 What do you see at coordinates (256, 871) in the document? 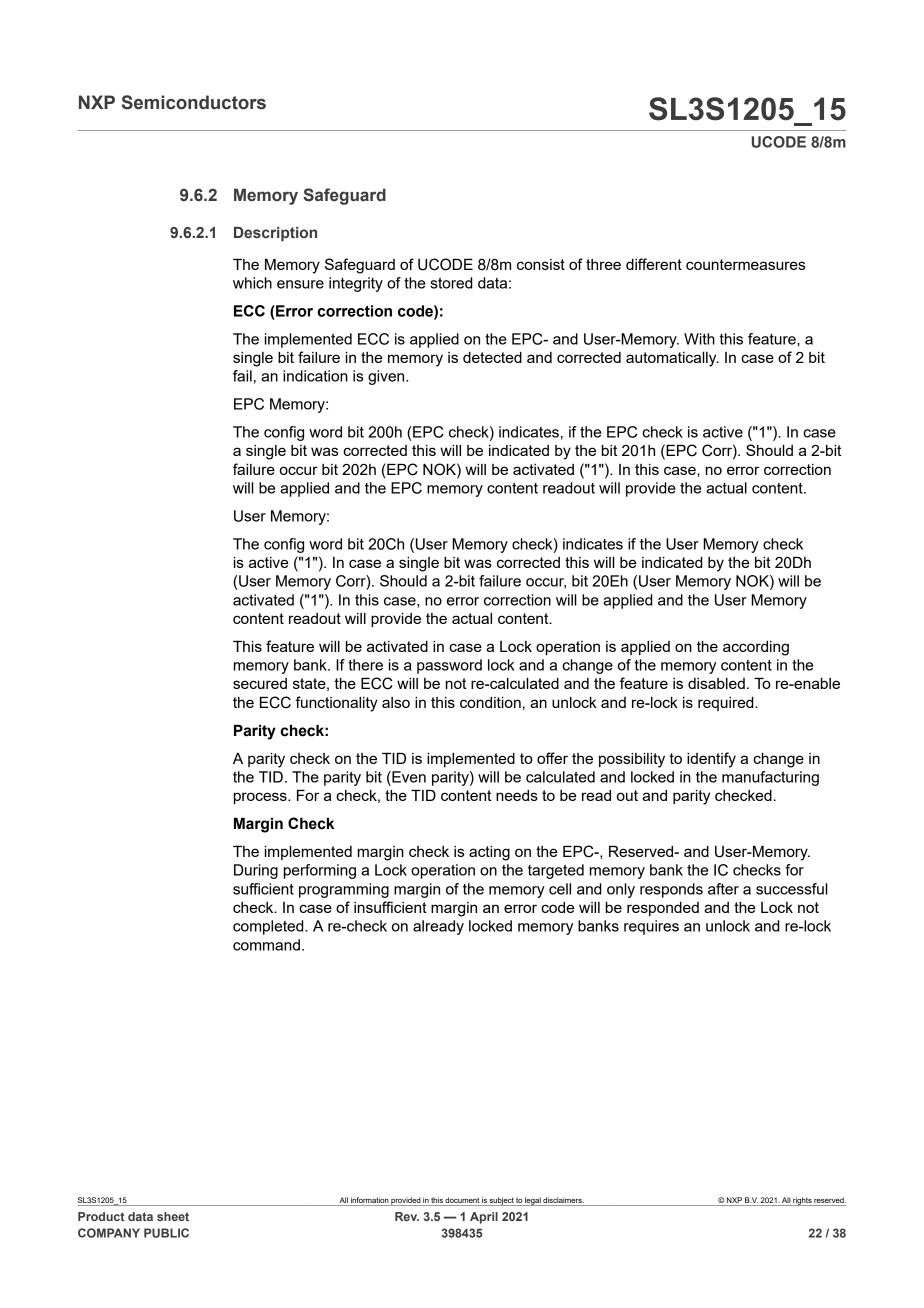
I see `During` at bounding box center [256, 871].
